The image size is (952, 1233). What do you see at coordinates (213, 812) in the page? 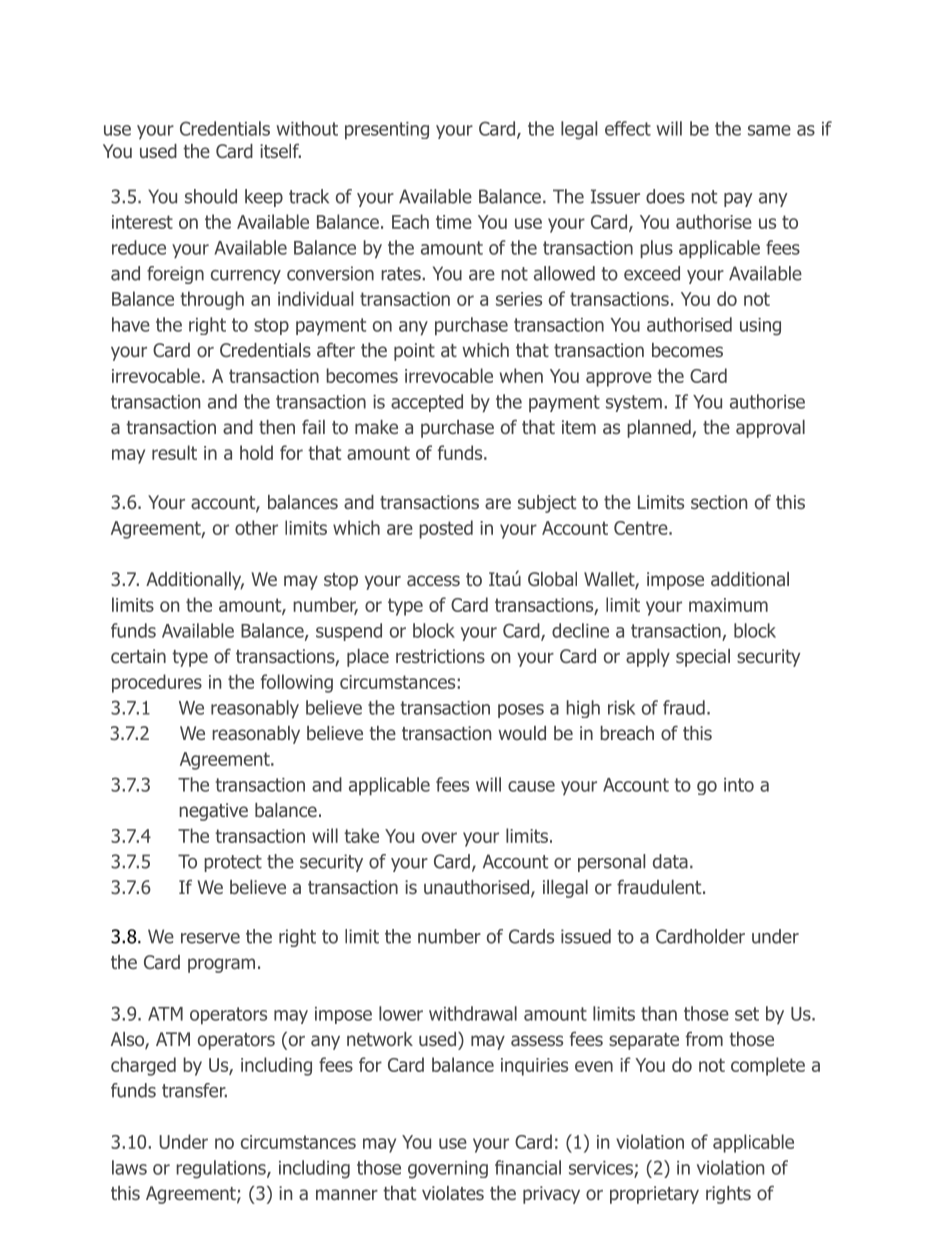
I see `negative` at bounding box center [213, 812].
